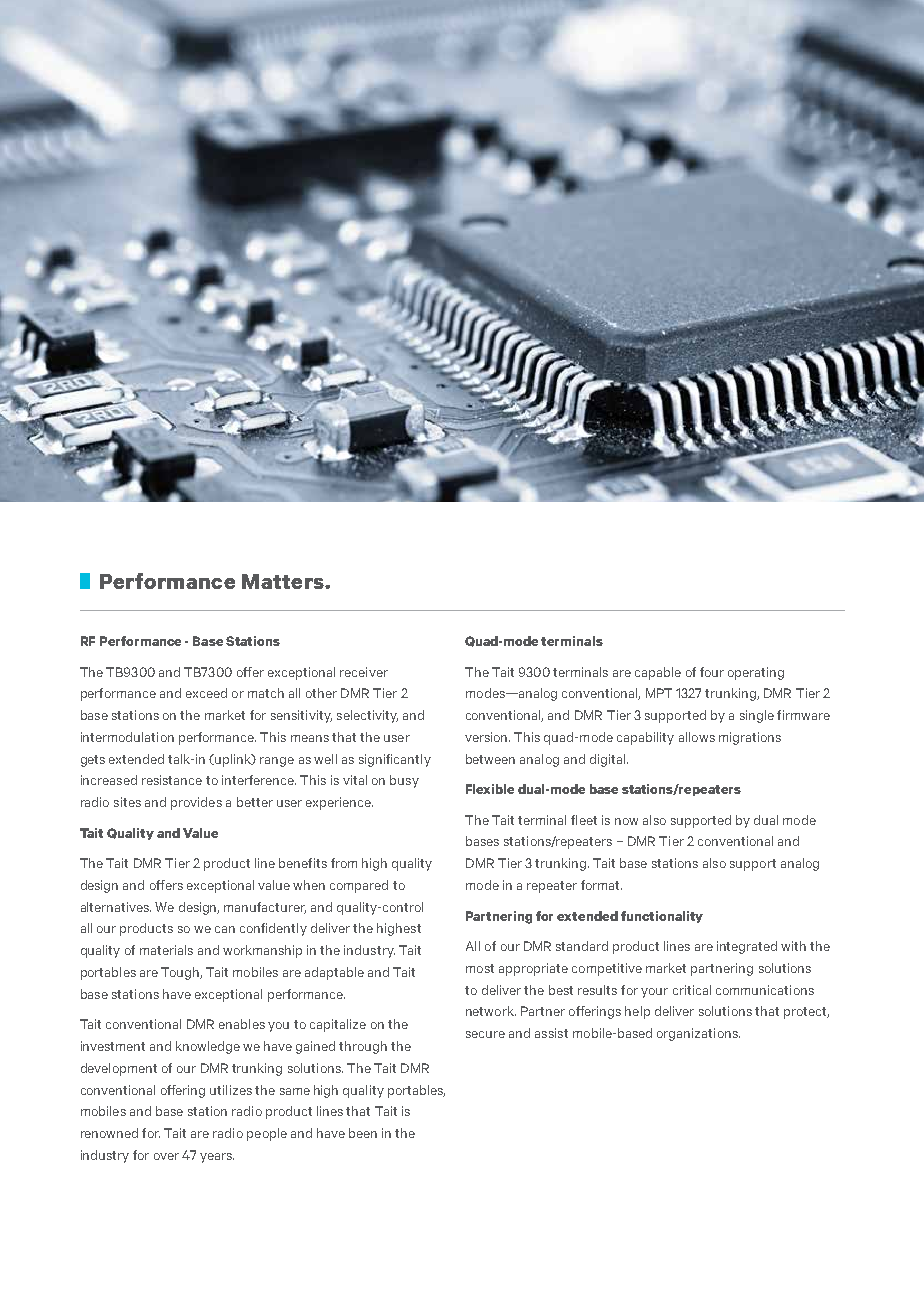  Describe the element at coordinates (363, 1133) in the image. I see `been` at that location.
